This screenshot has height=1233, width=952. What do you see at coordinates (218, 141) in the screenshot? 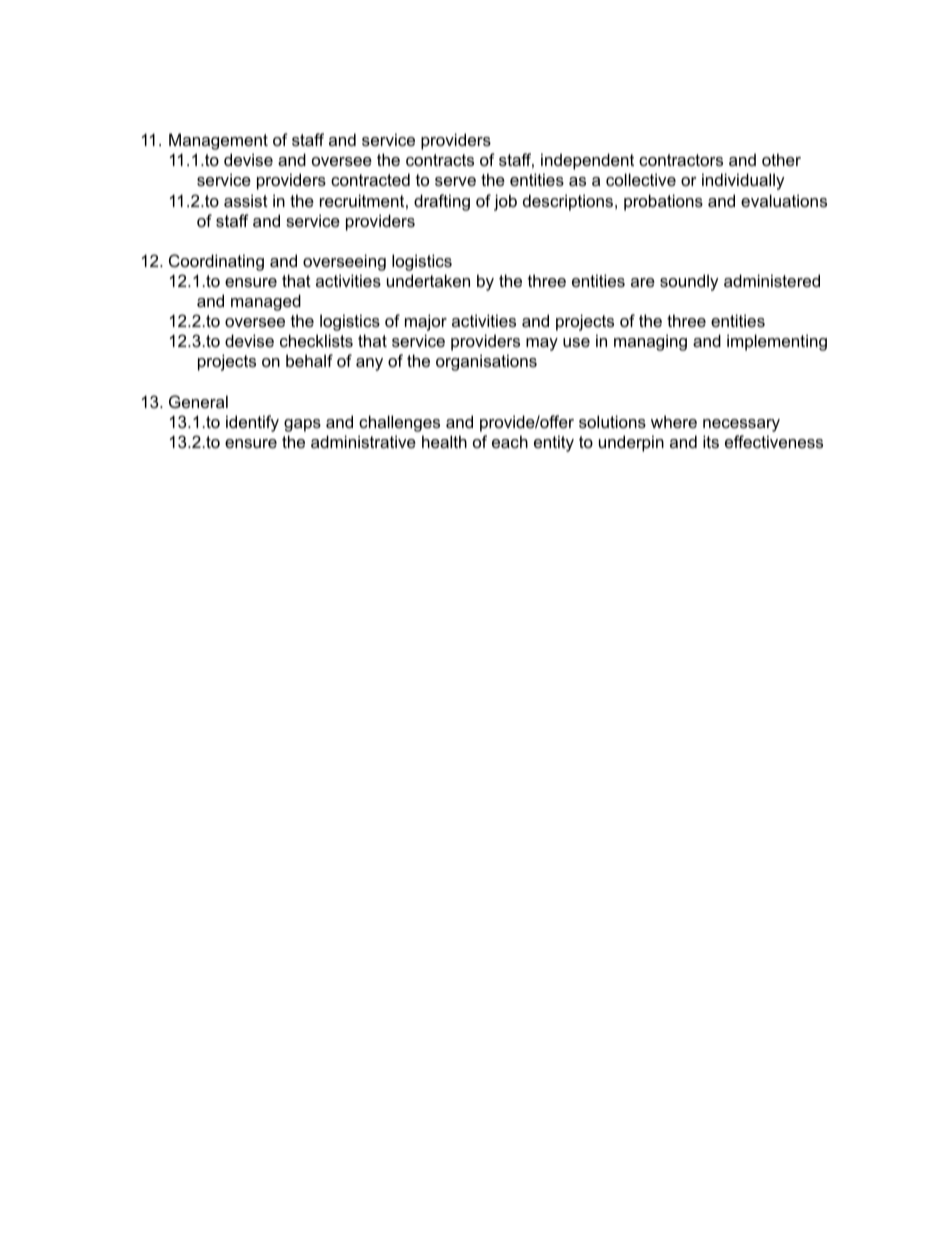
I see `Management` at bounding box center [218, 141].
